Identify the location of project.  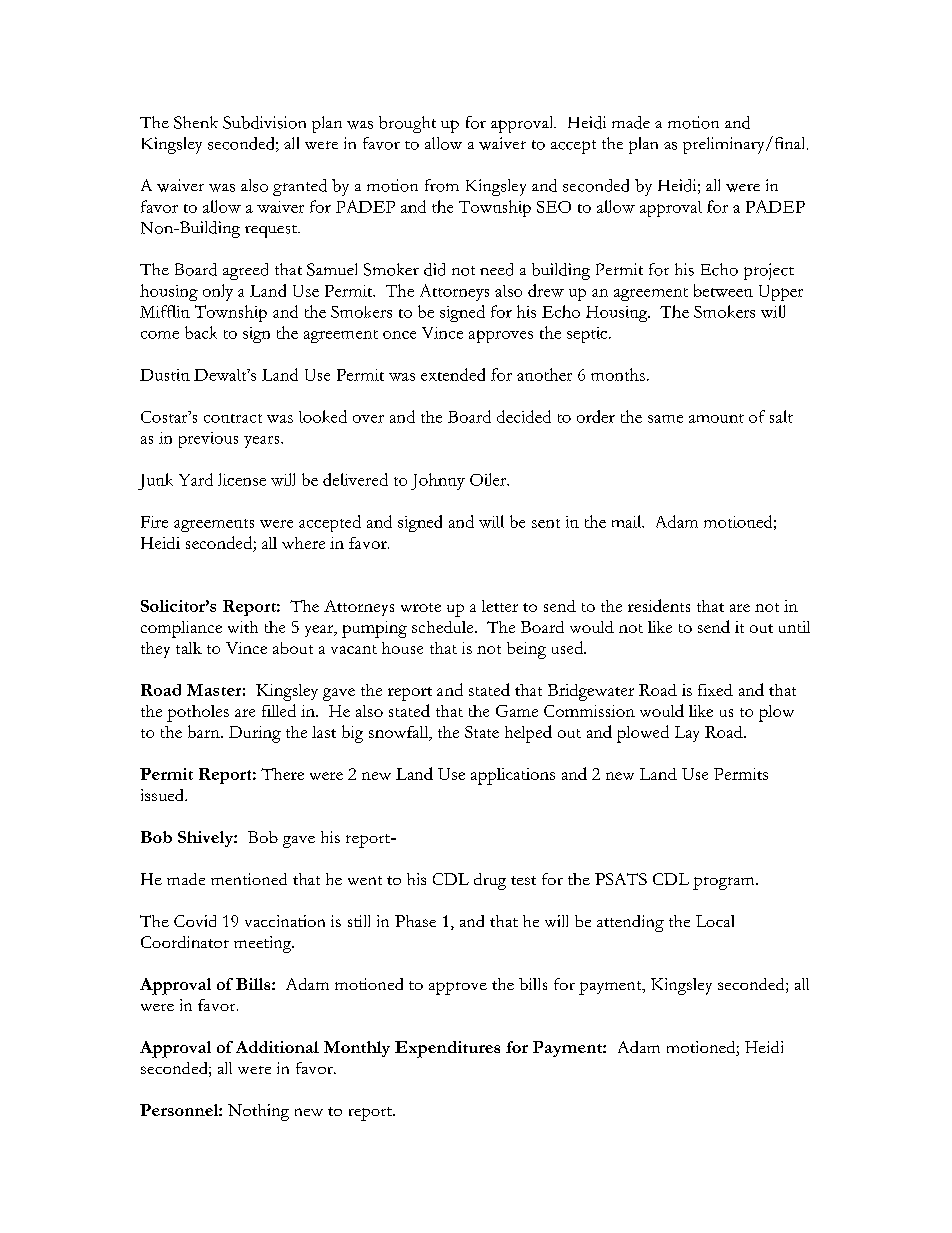
(769, 271).
